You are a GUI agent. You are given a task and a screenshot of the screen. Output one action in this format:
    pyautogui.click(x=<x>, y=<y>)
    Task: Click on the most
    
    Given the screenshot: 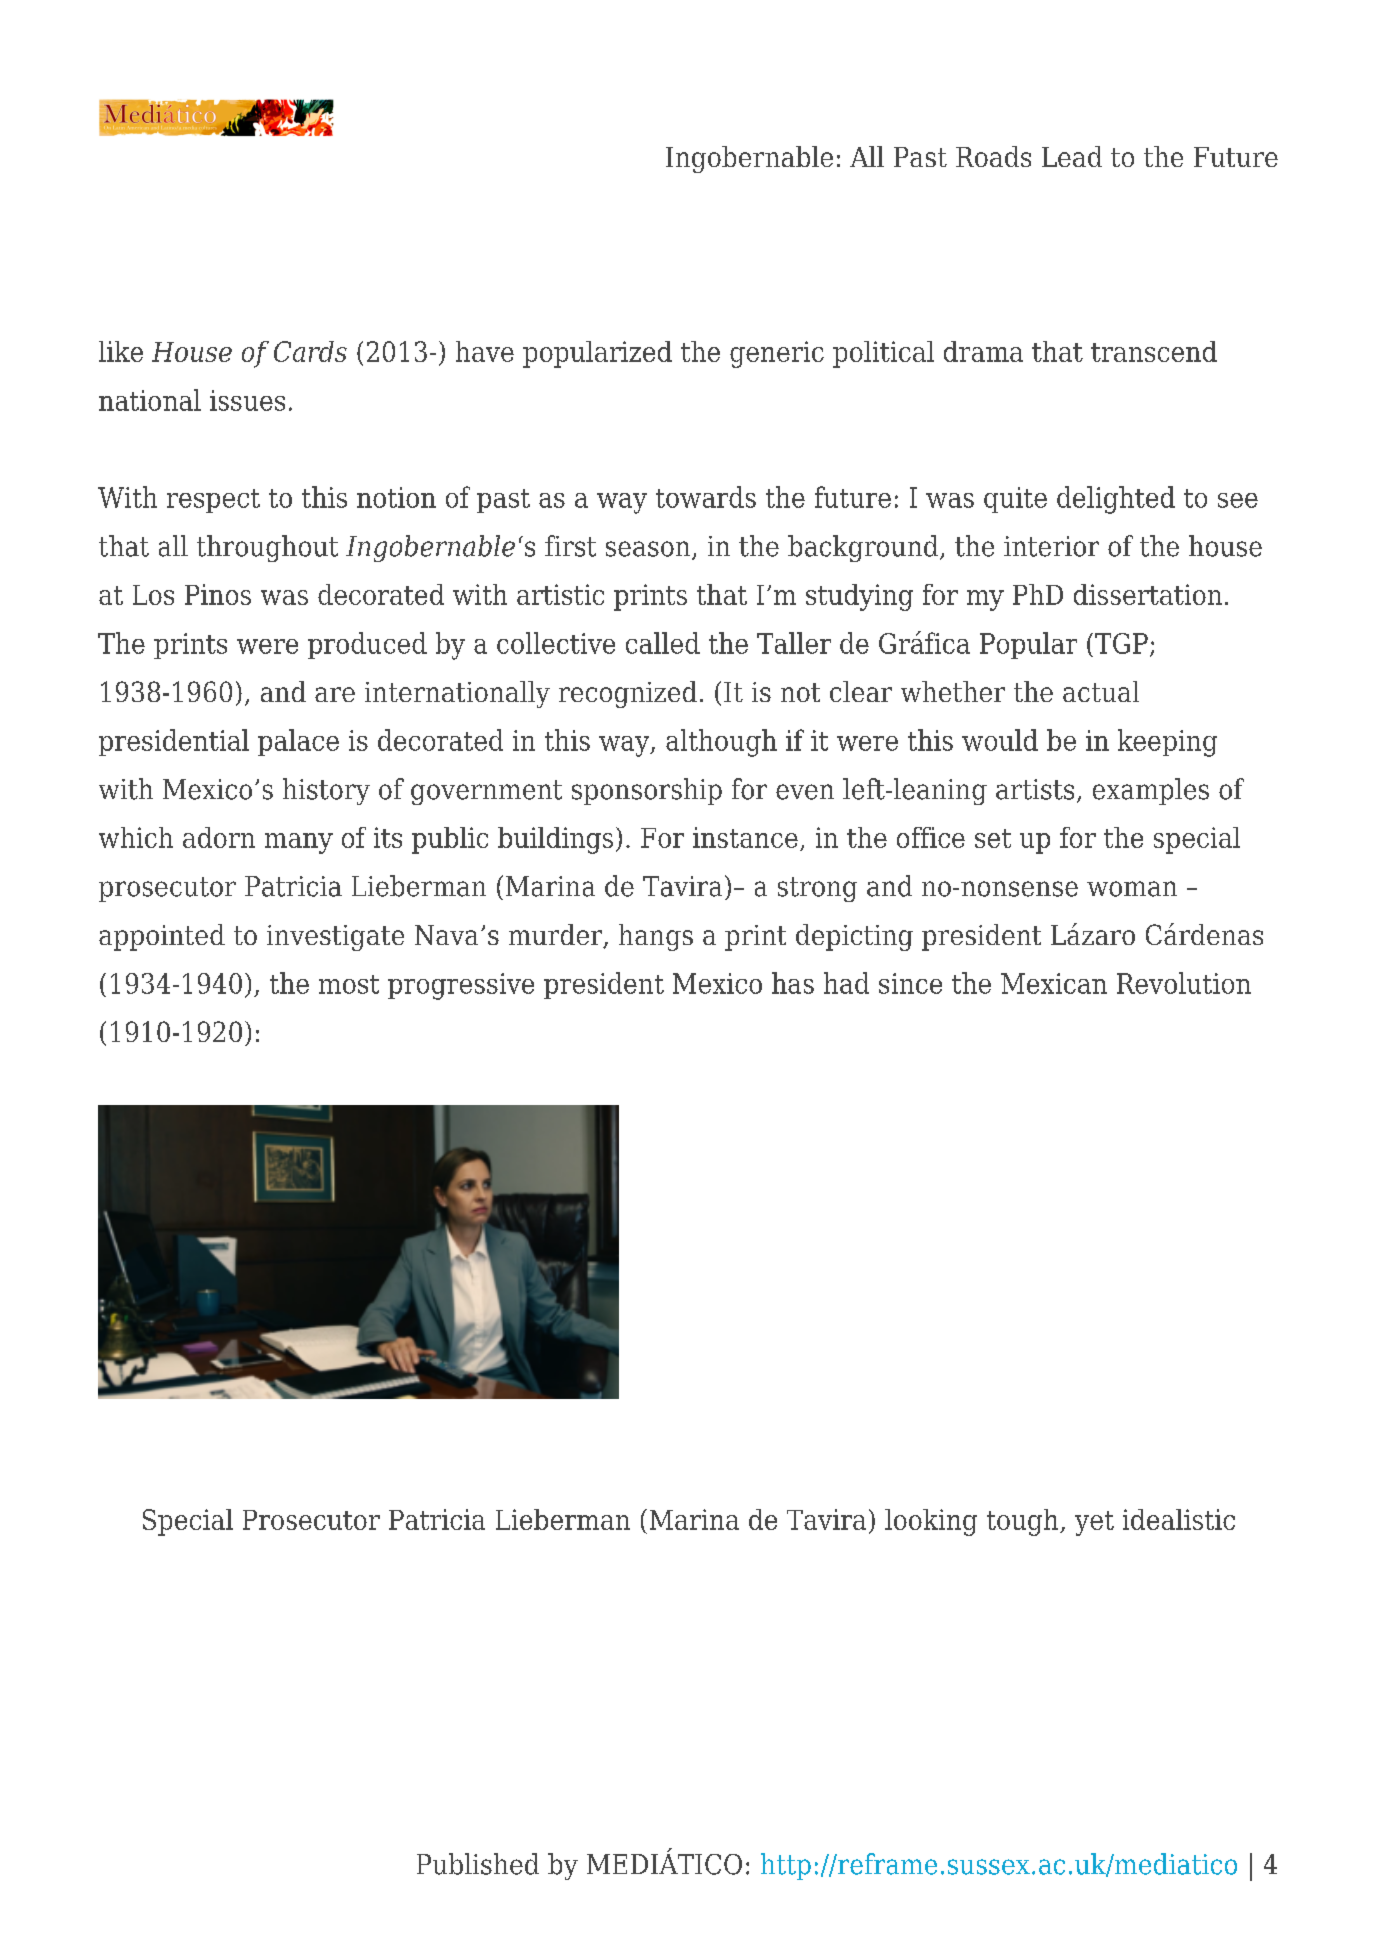 What is the action you would take?
    pyautogui.click(x=349, y=984)
